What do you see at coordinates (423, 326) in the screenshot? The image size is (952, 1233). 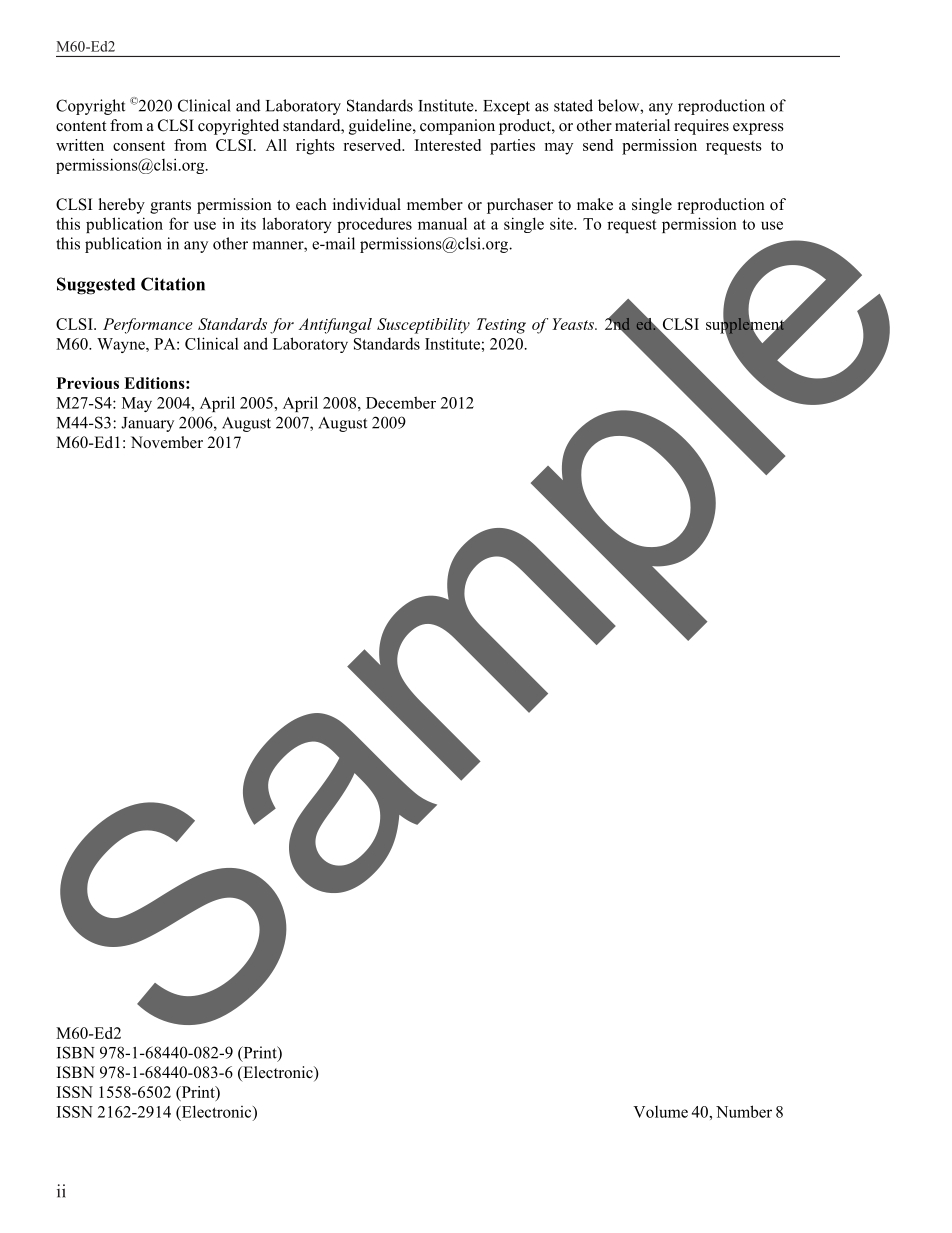 I see `Susceptibility` at bounding box center [423, 326].
